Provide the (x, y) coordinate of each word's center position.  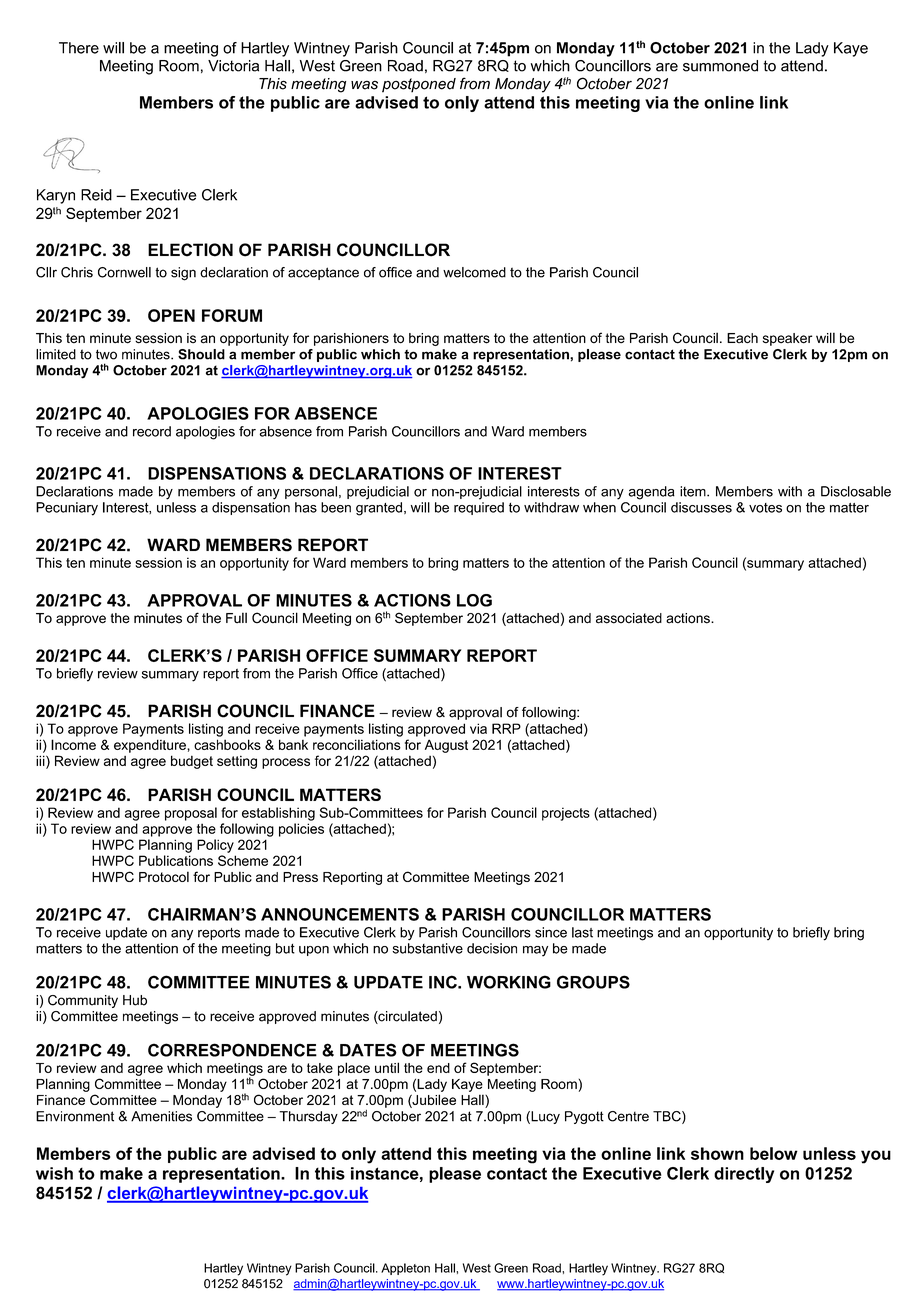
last (582, 932)
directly (744, 1175)
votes (765, 508)
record (152, 431)
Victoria (233, 66)
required (479, 508)
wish (54, 1173)
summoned (720, 66)
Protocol (164, 876)
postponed (419, 85)
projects (566, 814)
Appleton (405, 1269)
